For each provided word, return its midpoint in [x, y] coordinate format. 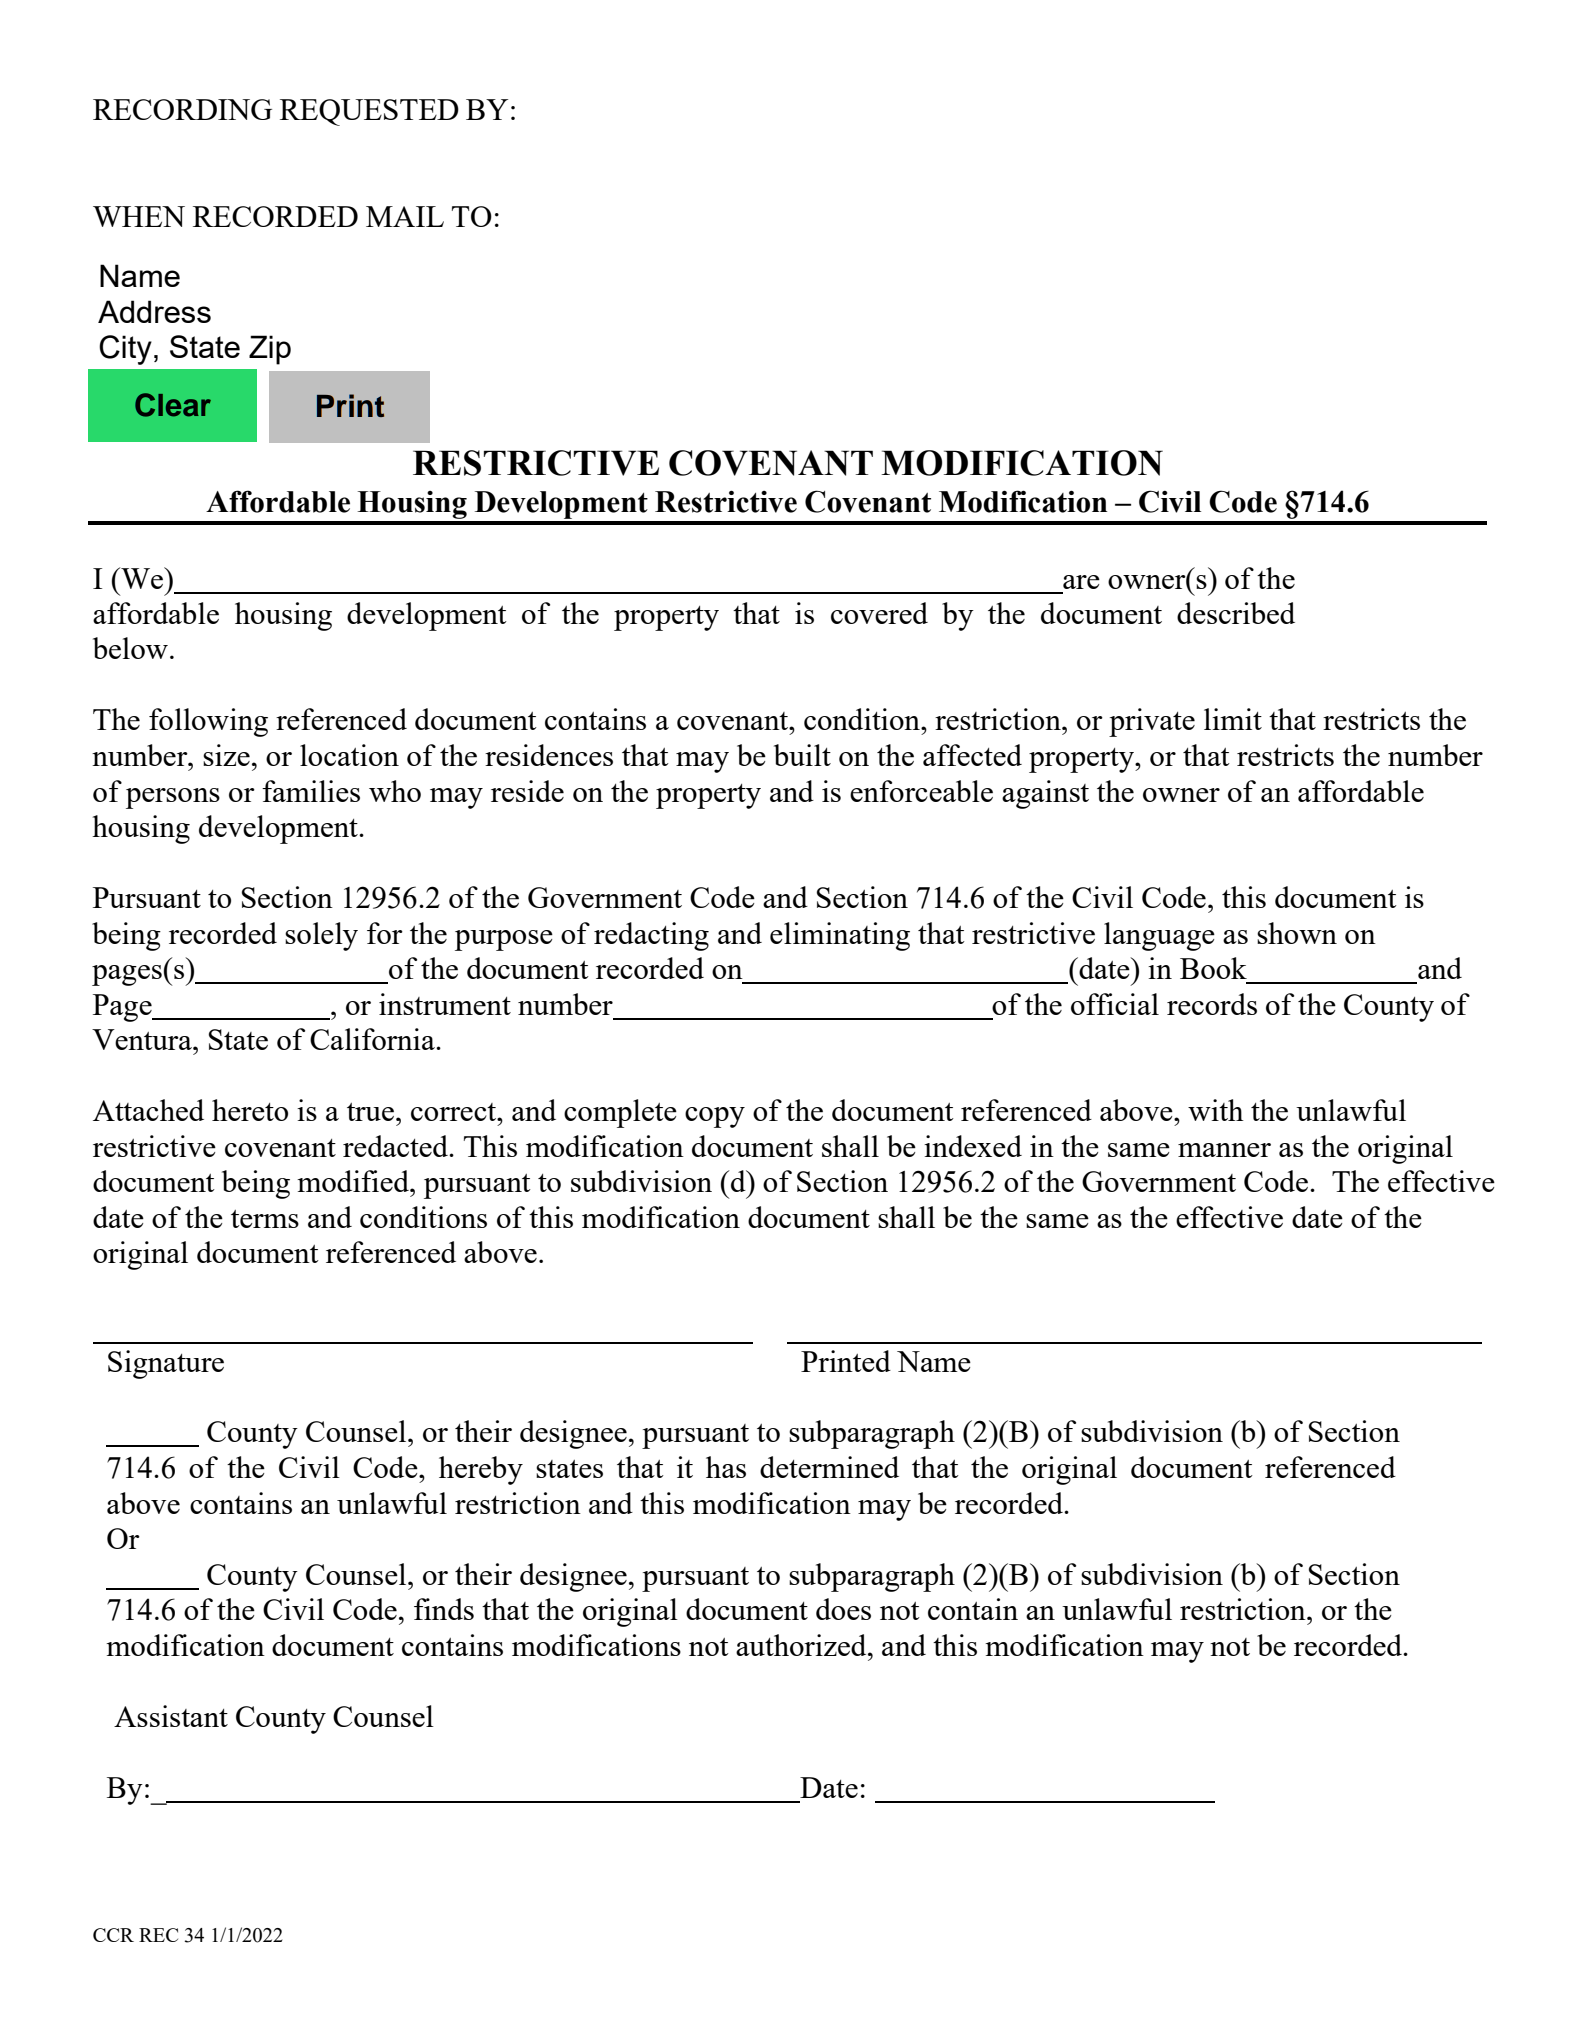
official [1115, 1004]
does [843, 1609]
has [726, 1467]
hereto [250, 1110]
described [1236, 613]
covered [879, 613]
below [130, 648]
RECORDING [182, 109]
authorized [802, 1645]
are [1081, 582]
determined [829, 1467]
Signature [166, 1364]
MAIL [405, 216]
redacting [651, 936]
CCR [113, 1935]
